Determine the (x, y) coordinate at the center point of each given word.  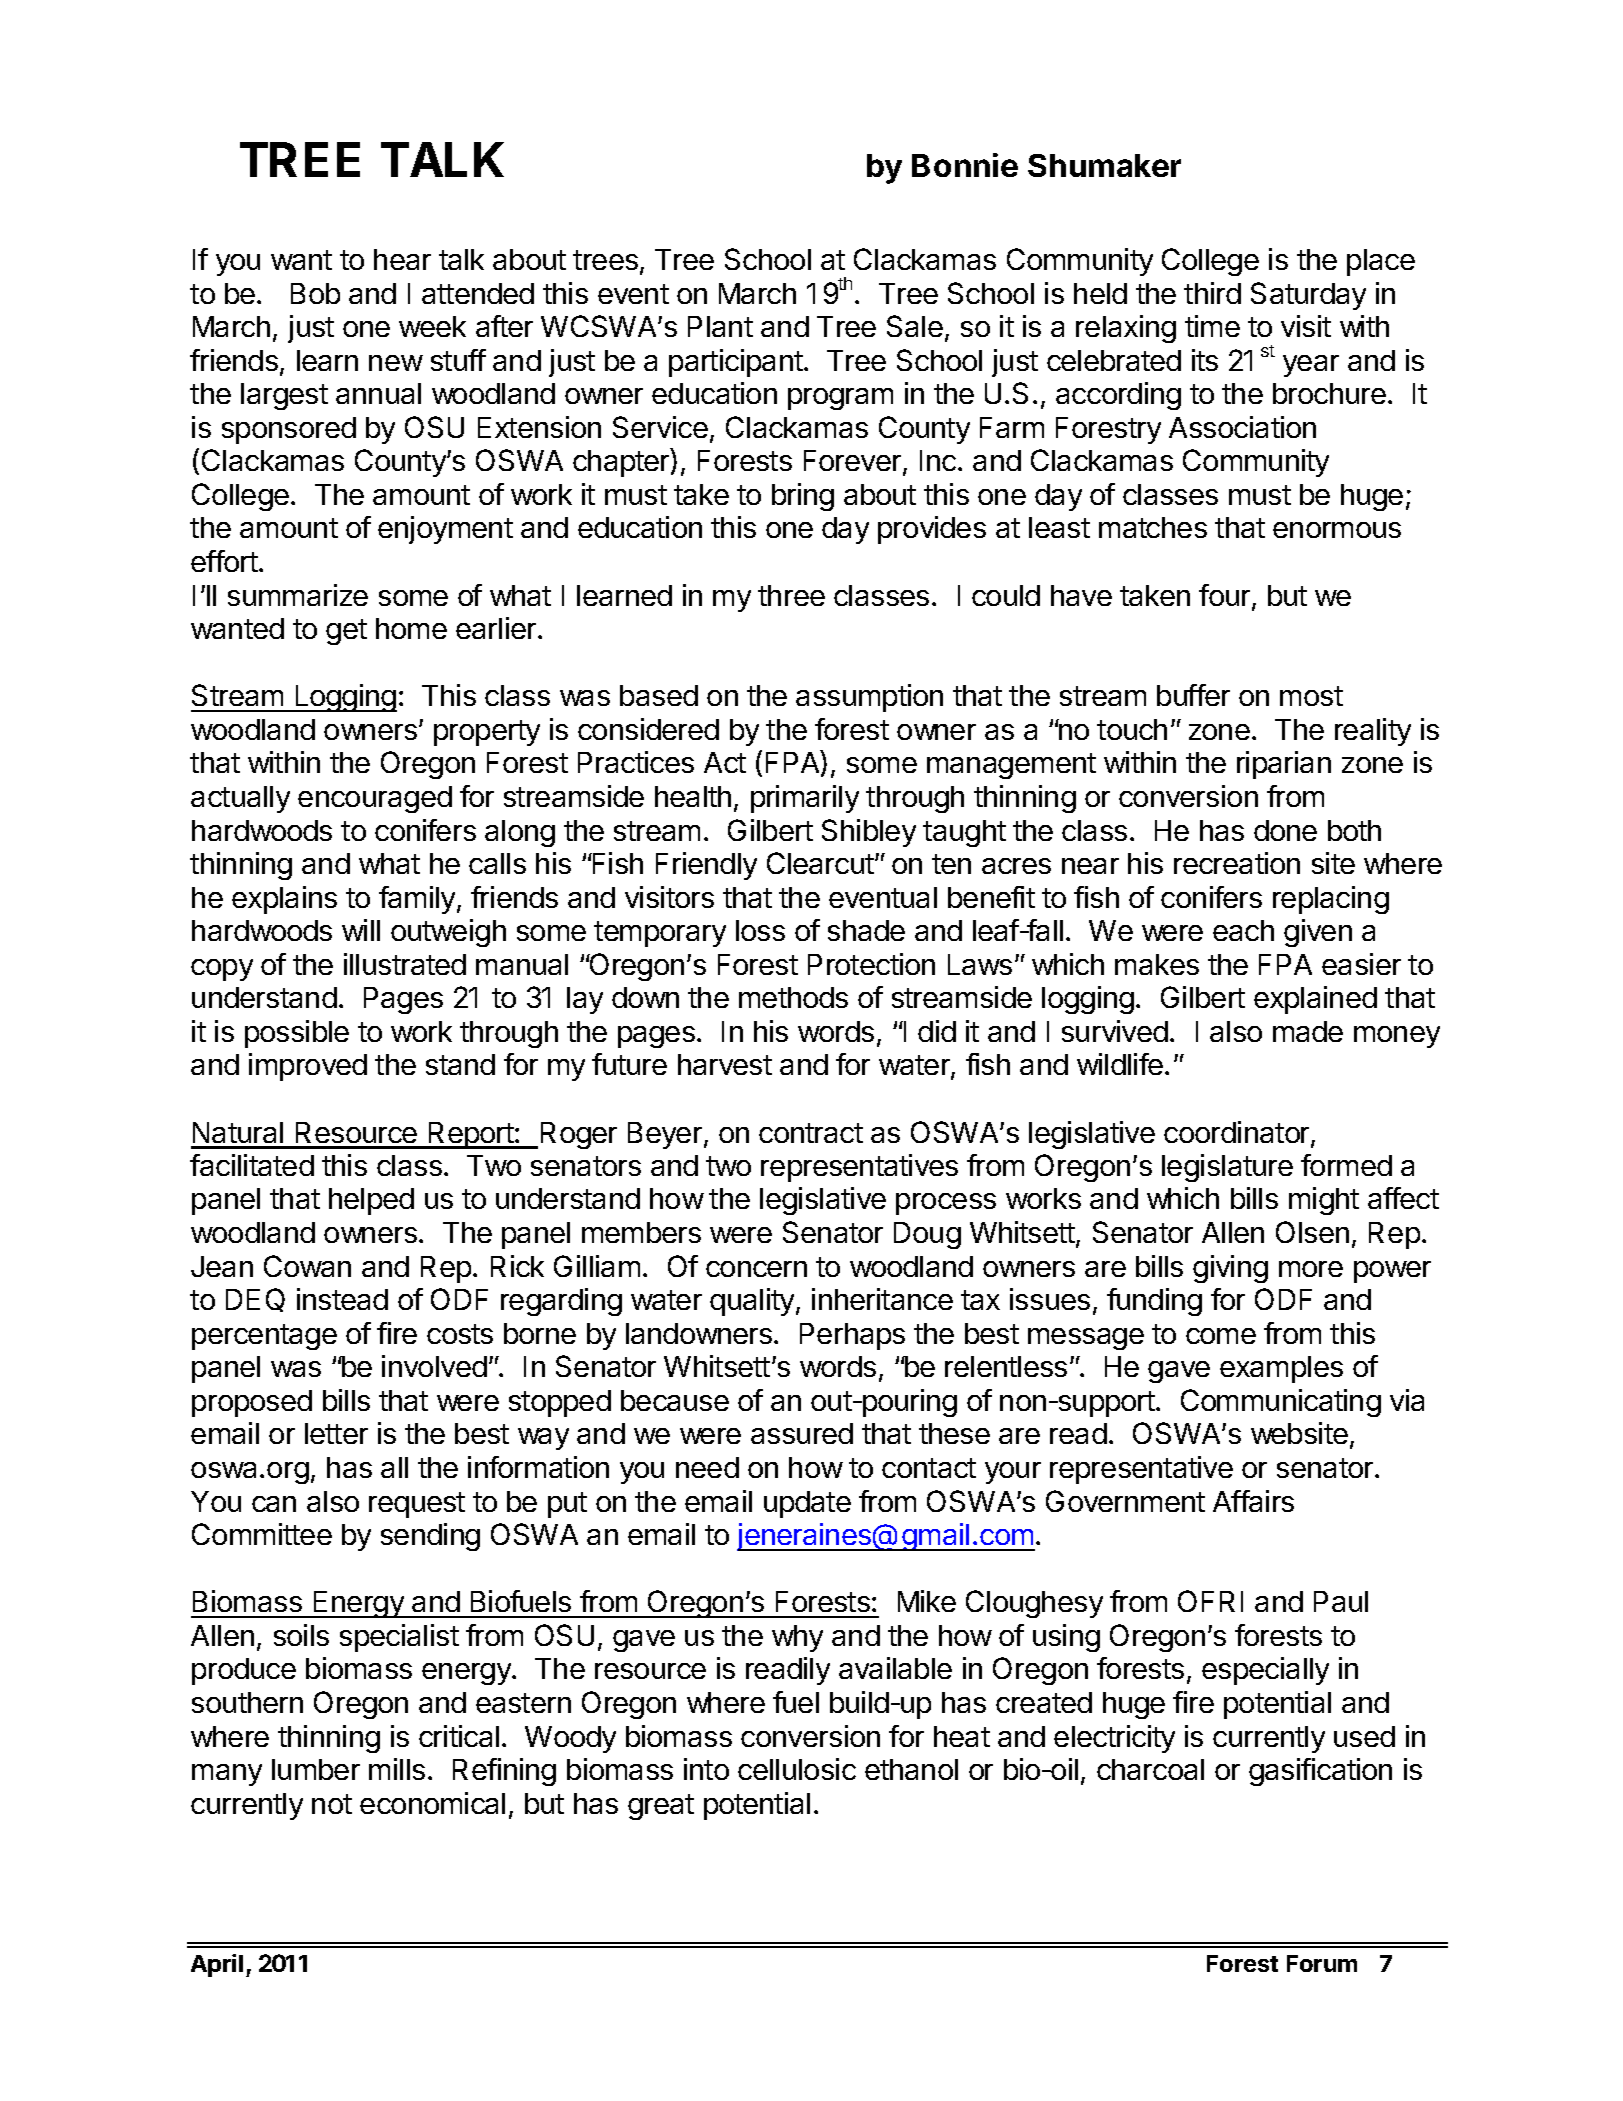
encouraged (375, 799)
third (1212, 293)
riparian (1284, 765)
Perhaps (852, 1336)
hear (402, 259)
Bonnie (965, 165)
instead (342, 1299)
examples (1281, 1369)
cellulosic (797, 1769)
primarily (805, 799)
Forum (1322, 1963)
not (332, 1804)
